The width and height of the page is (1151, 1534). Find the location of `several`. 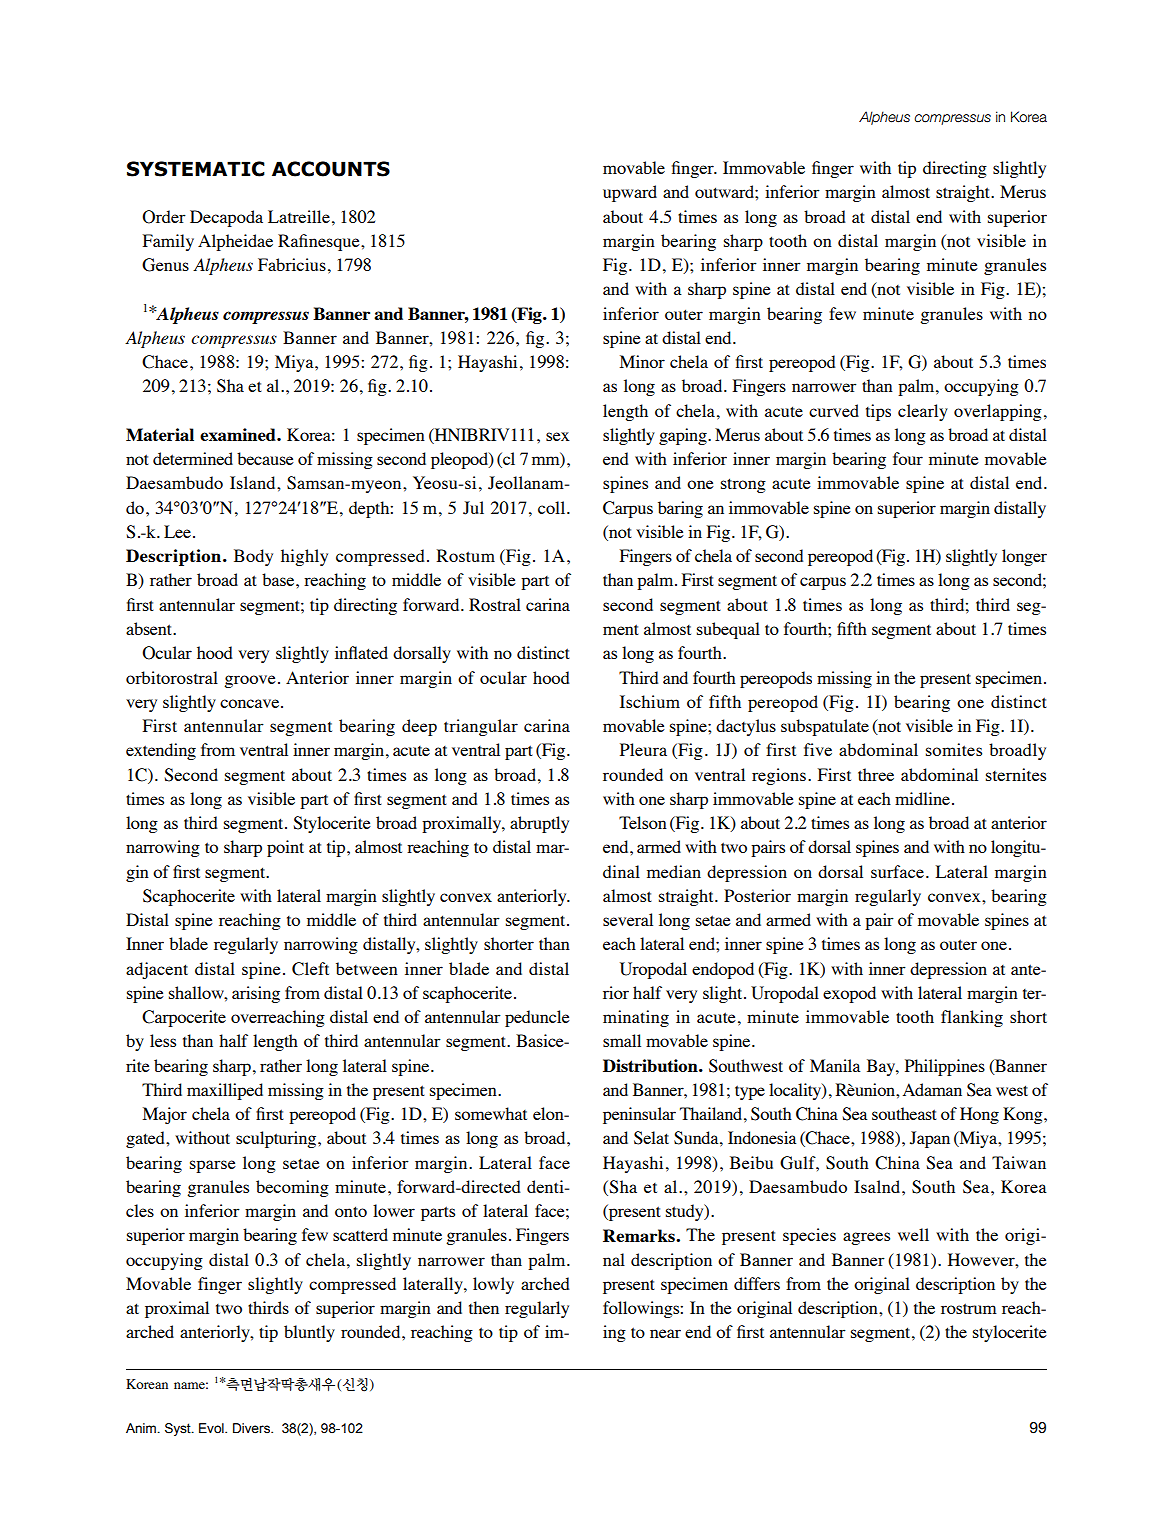

several is located at coordinates (628, 919).
